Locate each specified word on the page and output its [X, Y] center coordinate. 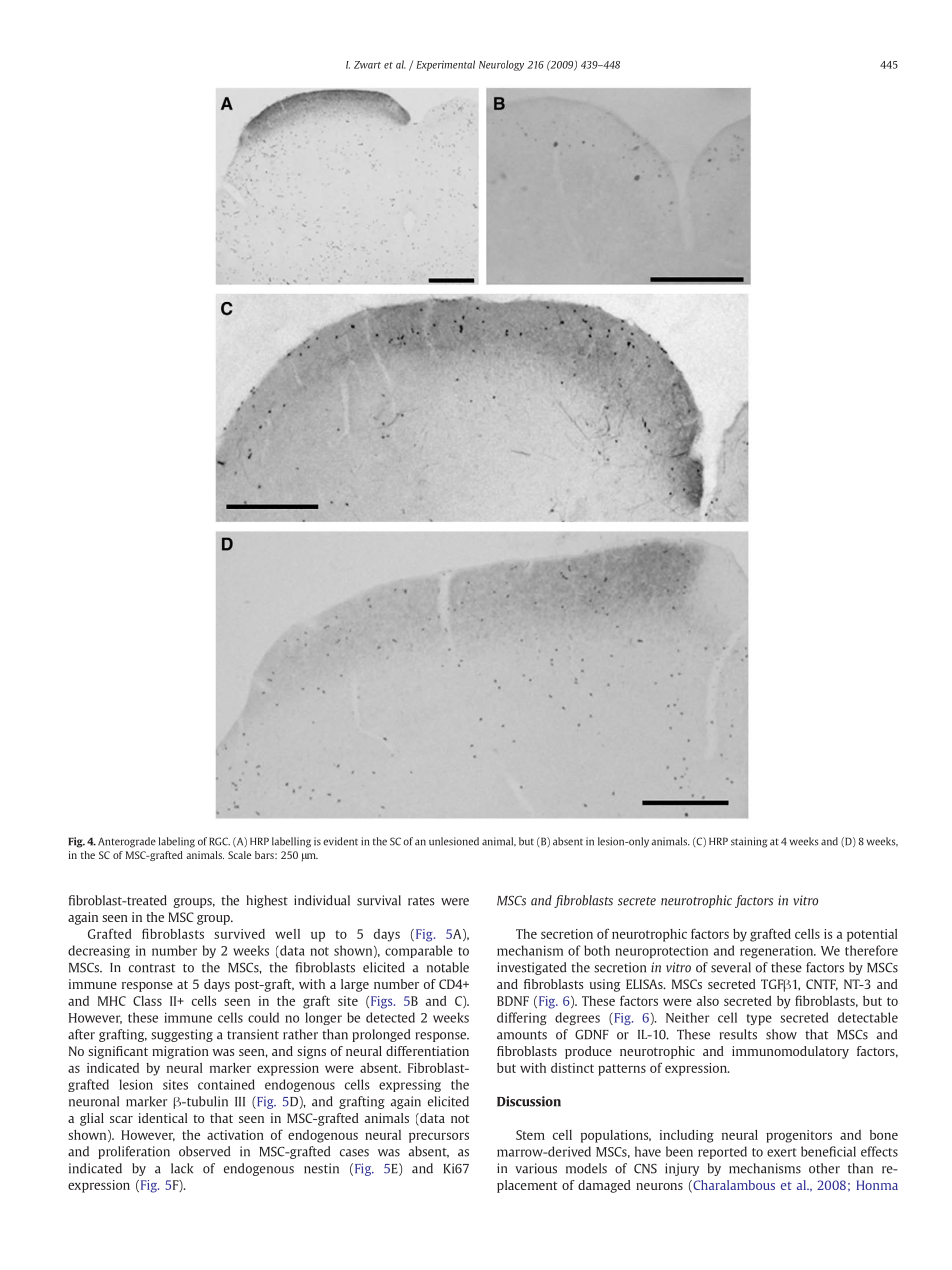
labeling [177, 842]
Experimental [445, 65]
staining [749, 842]
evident [340, 841]
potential [872, 935]
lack [182, 1168]
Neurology [501, 65]
